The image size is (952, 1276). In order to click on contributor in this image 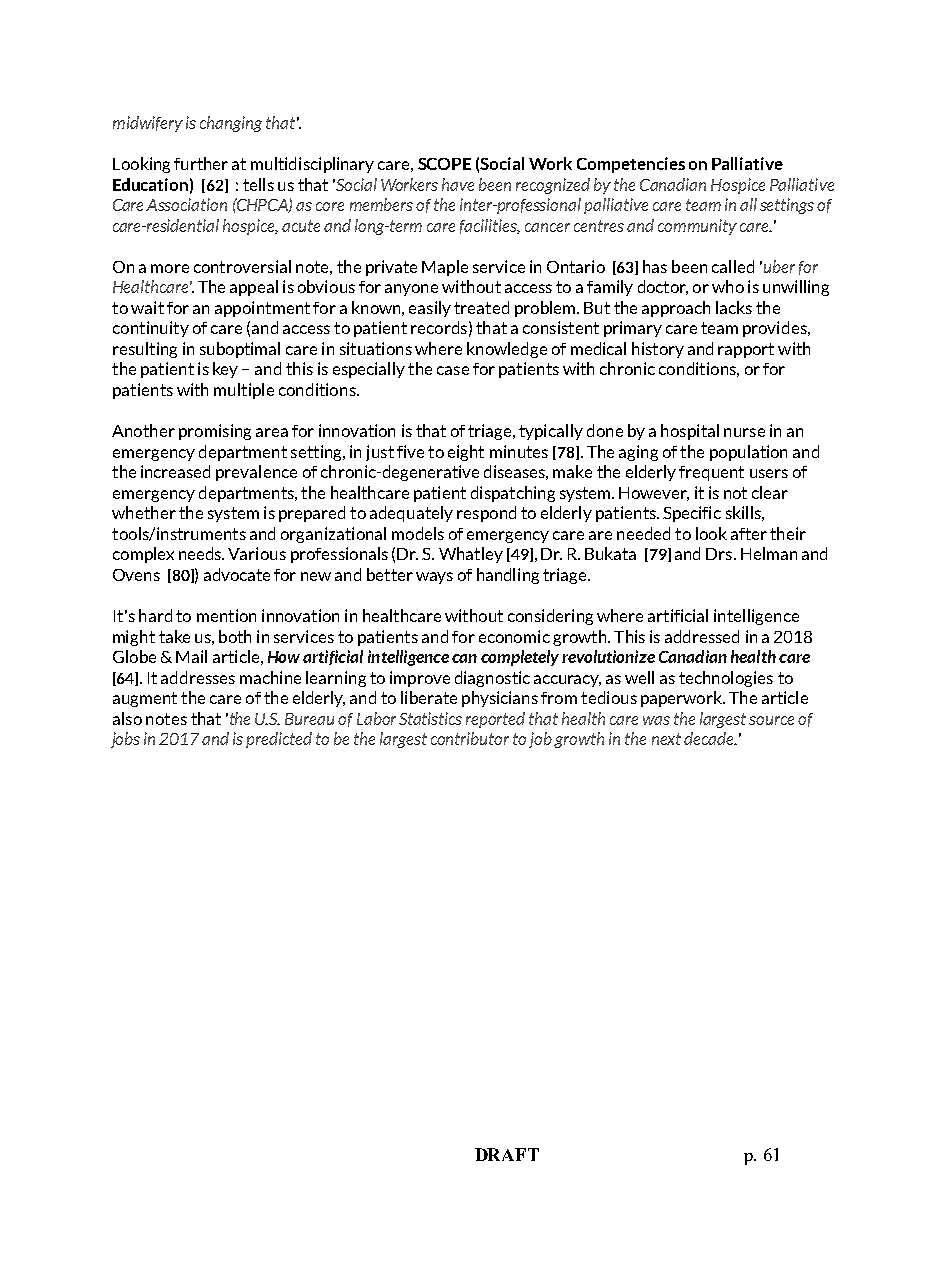, I will do `click(470, 738)`.
